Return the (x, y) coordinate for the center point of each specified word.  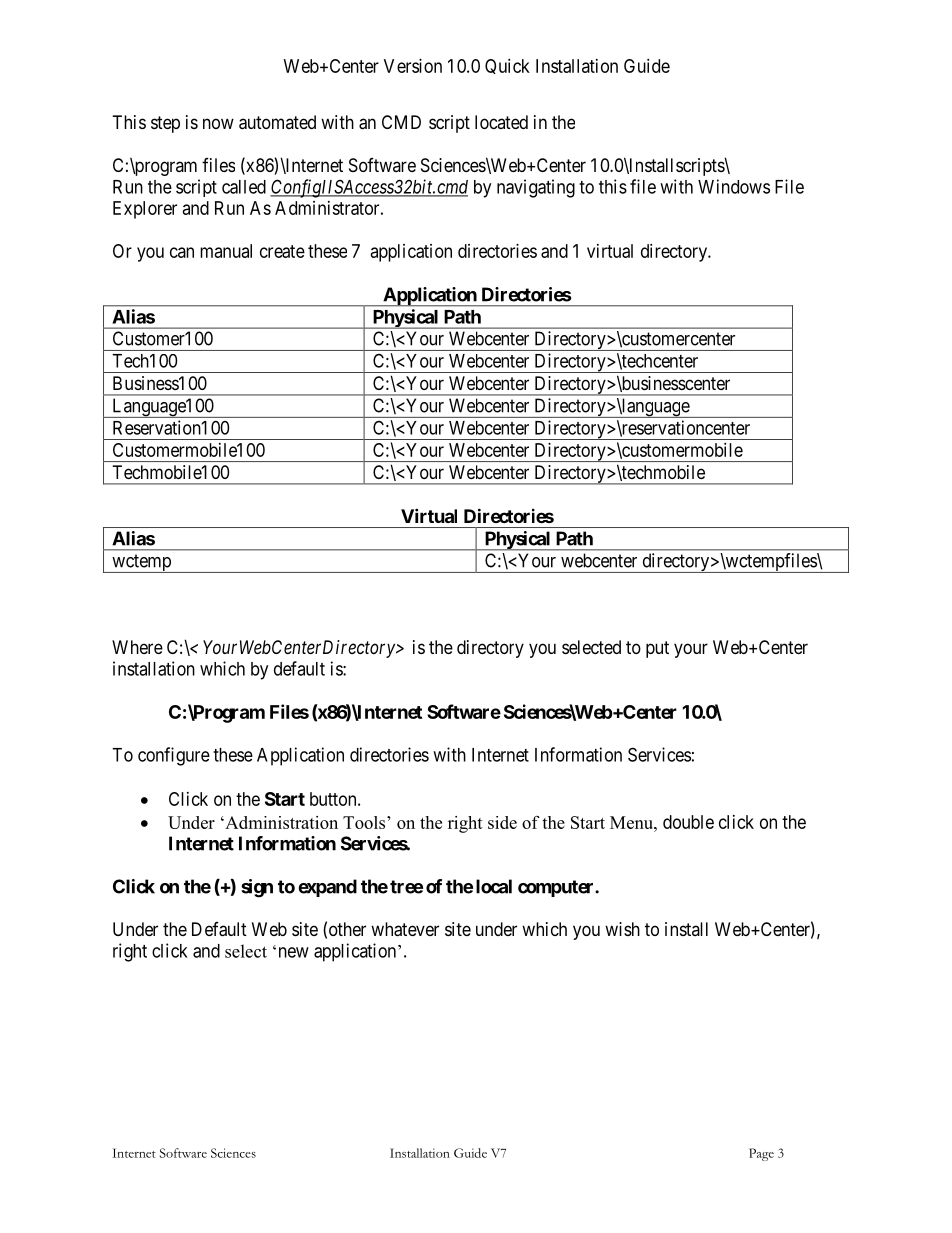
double (688, 822)
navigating (536, 188)
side (502, 822)
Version (413, 66)
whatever (405, 929)
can (182, 252)
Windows (734, 186)
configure (174, 756)
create (282, 251)
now (218, 123)
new (294, 952)
